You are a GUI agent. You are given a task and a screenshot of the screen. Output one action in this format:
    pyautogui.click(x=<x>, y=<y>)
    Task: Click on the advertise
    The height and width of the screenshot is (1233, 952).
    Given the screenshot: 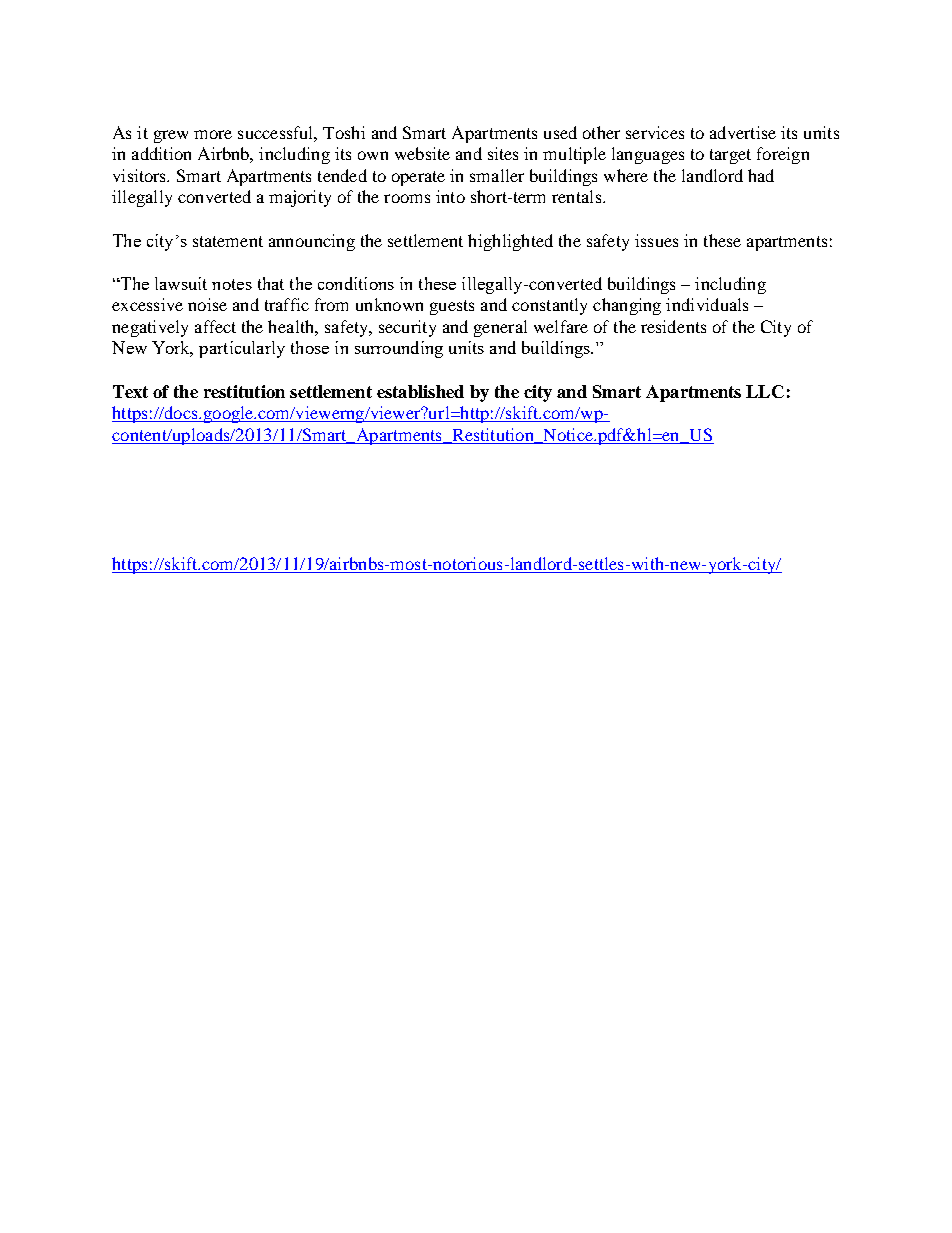 What is the action you would take?
    pyautogui.click(x=743, y=132)
